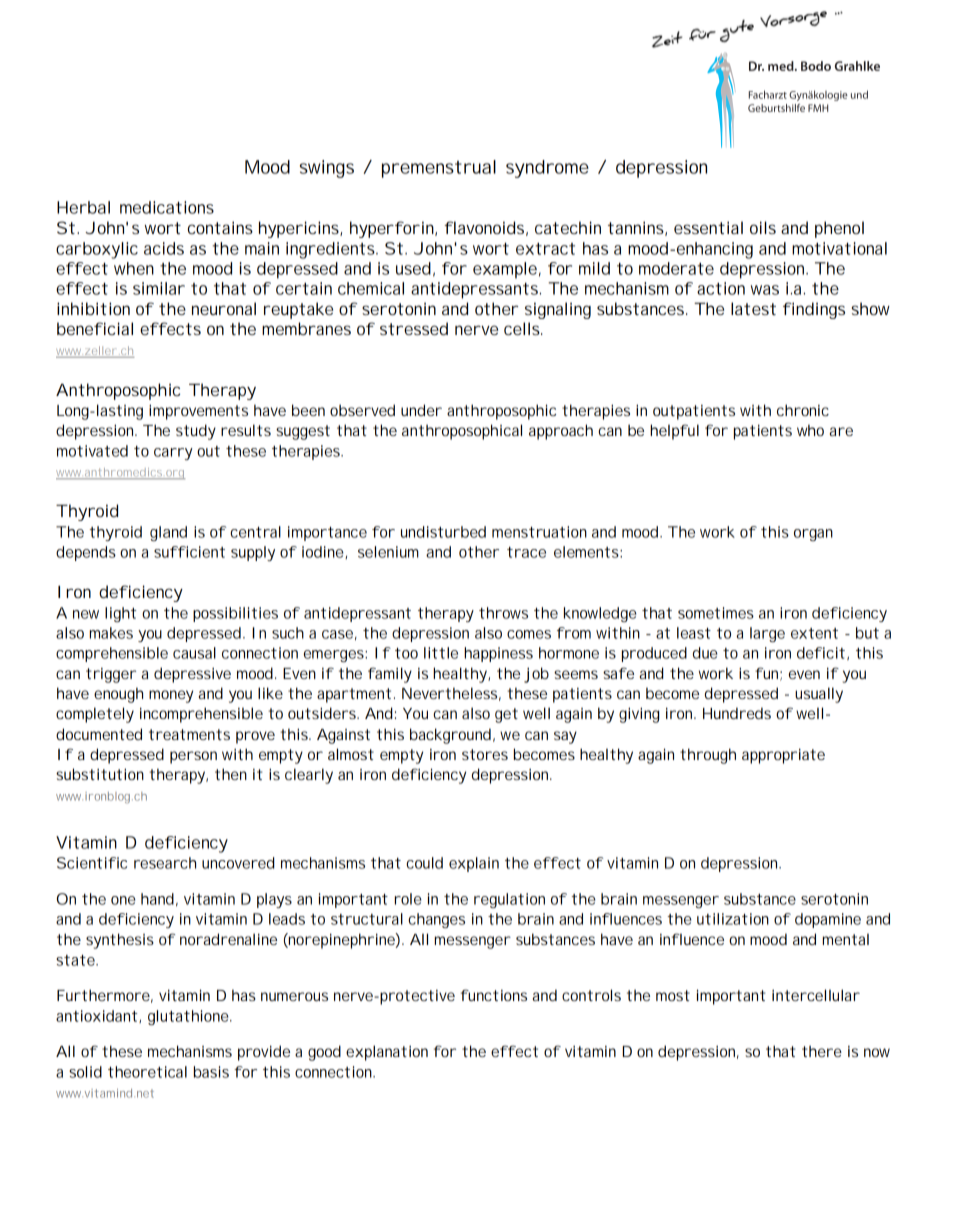  I want to click on there, so click(822, 1051).
